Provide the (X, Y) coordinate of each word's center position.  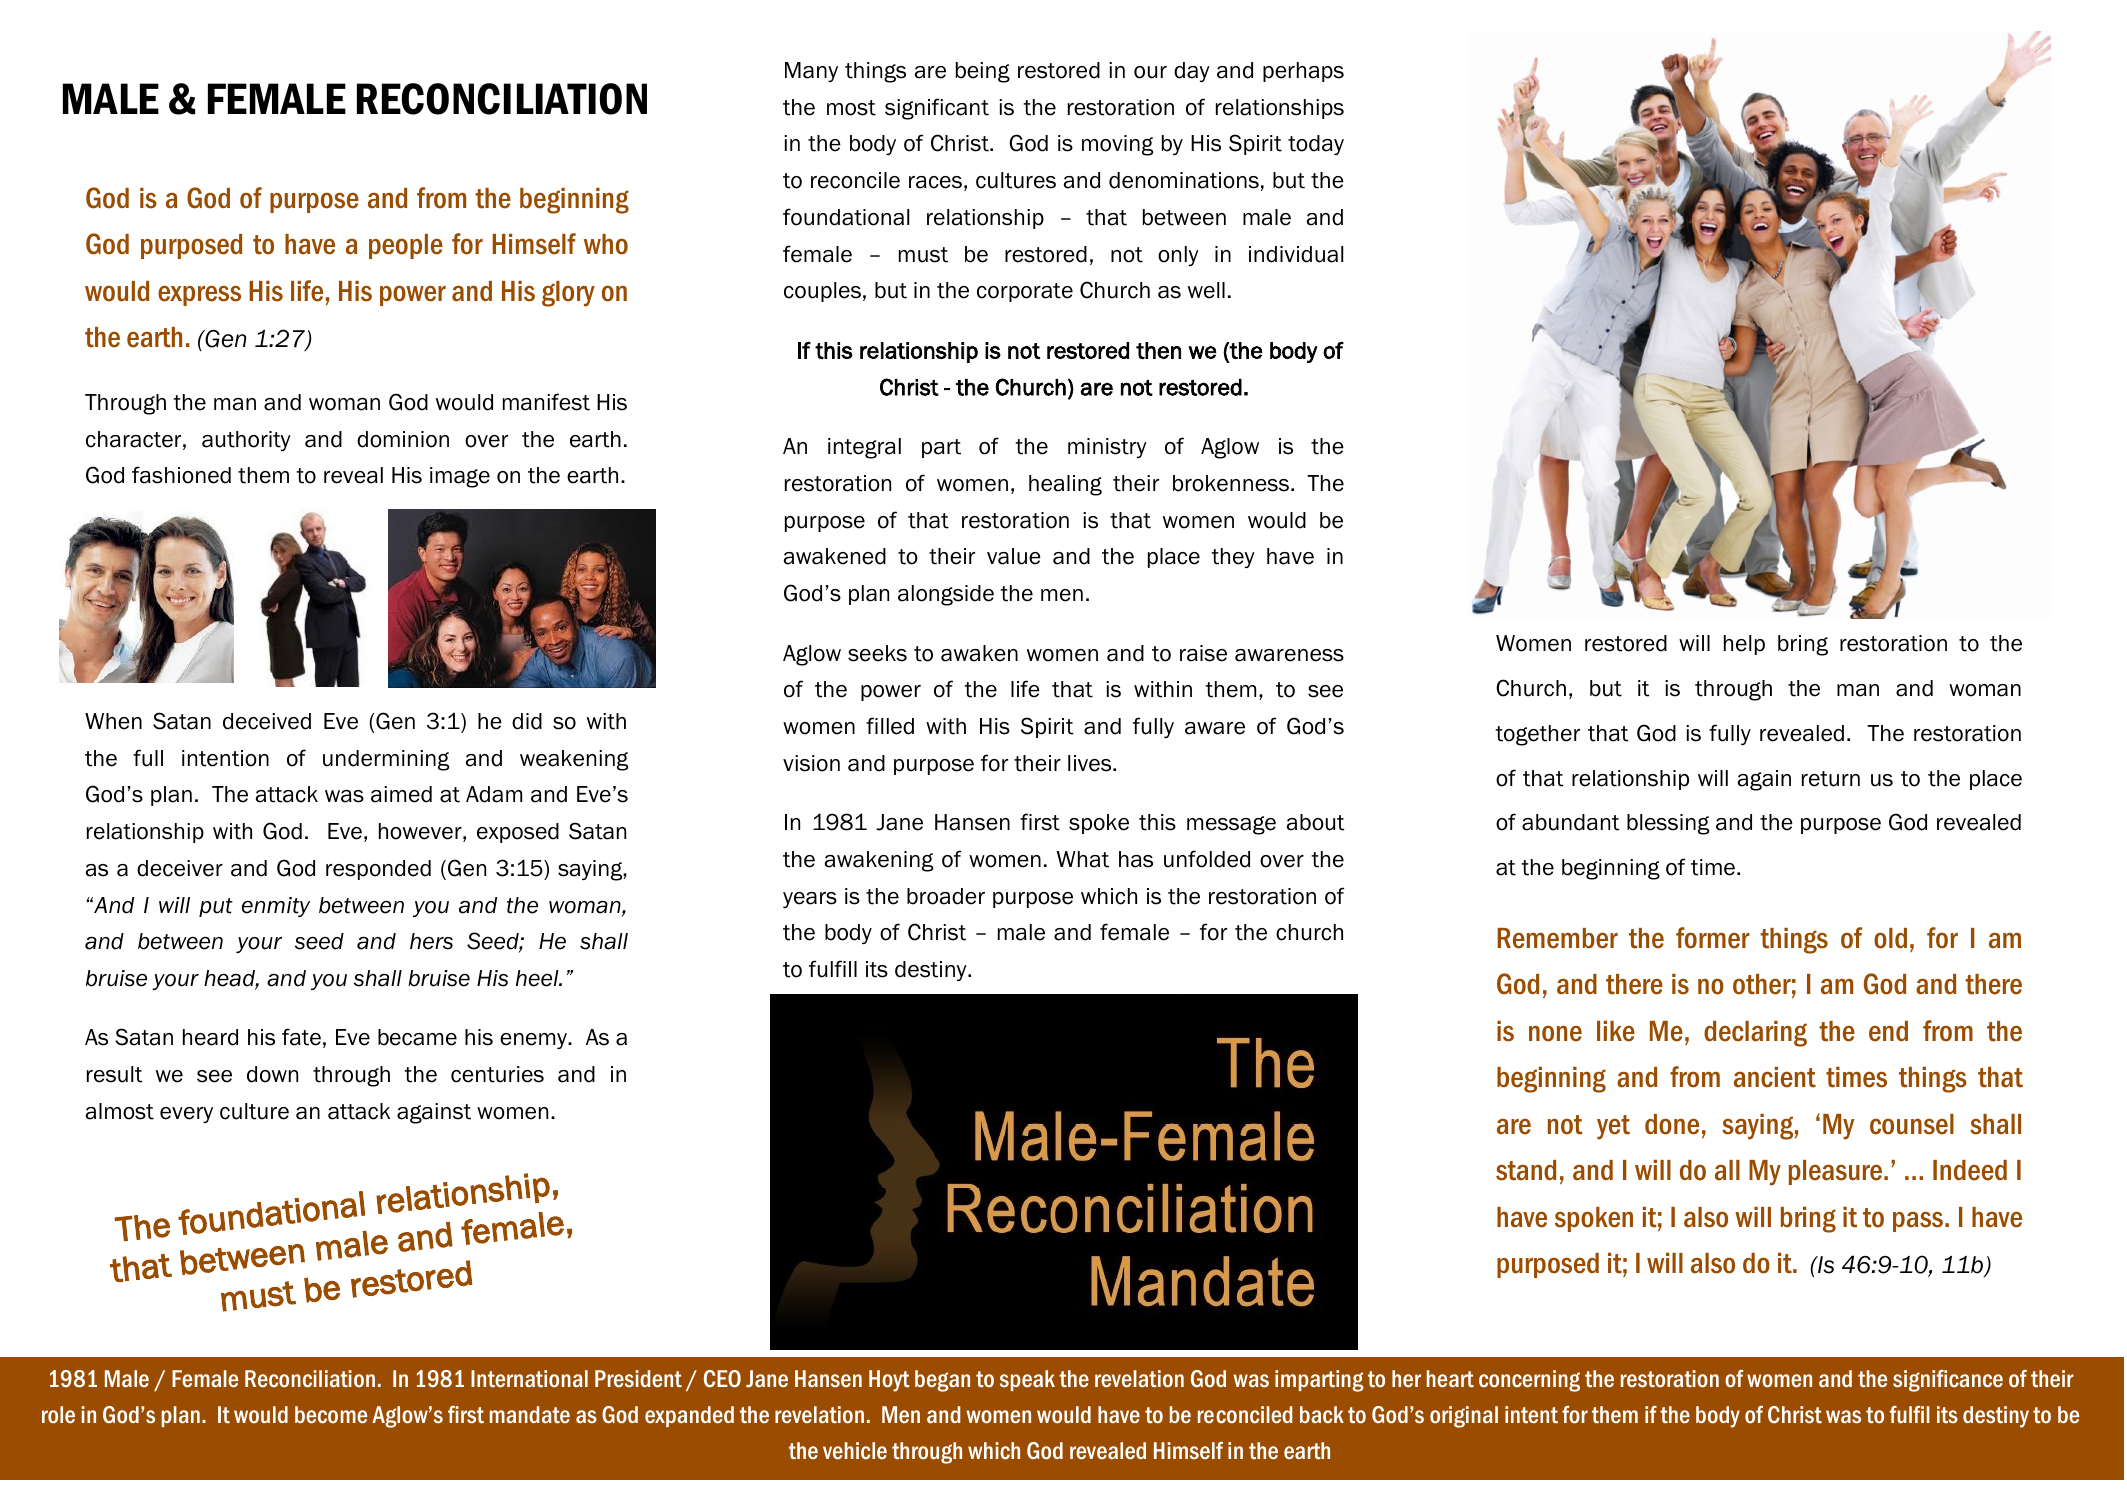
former (1713, 938)
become (331, 1415)
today (1316, 145)
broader (946, 896)
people (406, 246)
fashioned (181, 475)
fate (301, 1037)
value (1014, 556)
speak (1027, 1380)
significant (937, 109)
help (1744, 645)
